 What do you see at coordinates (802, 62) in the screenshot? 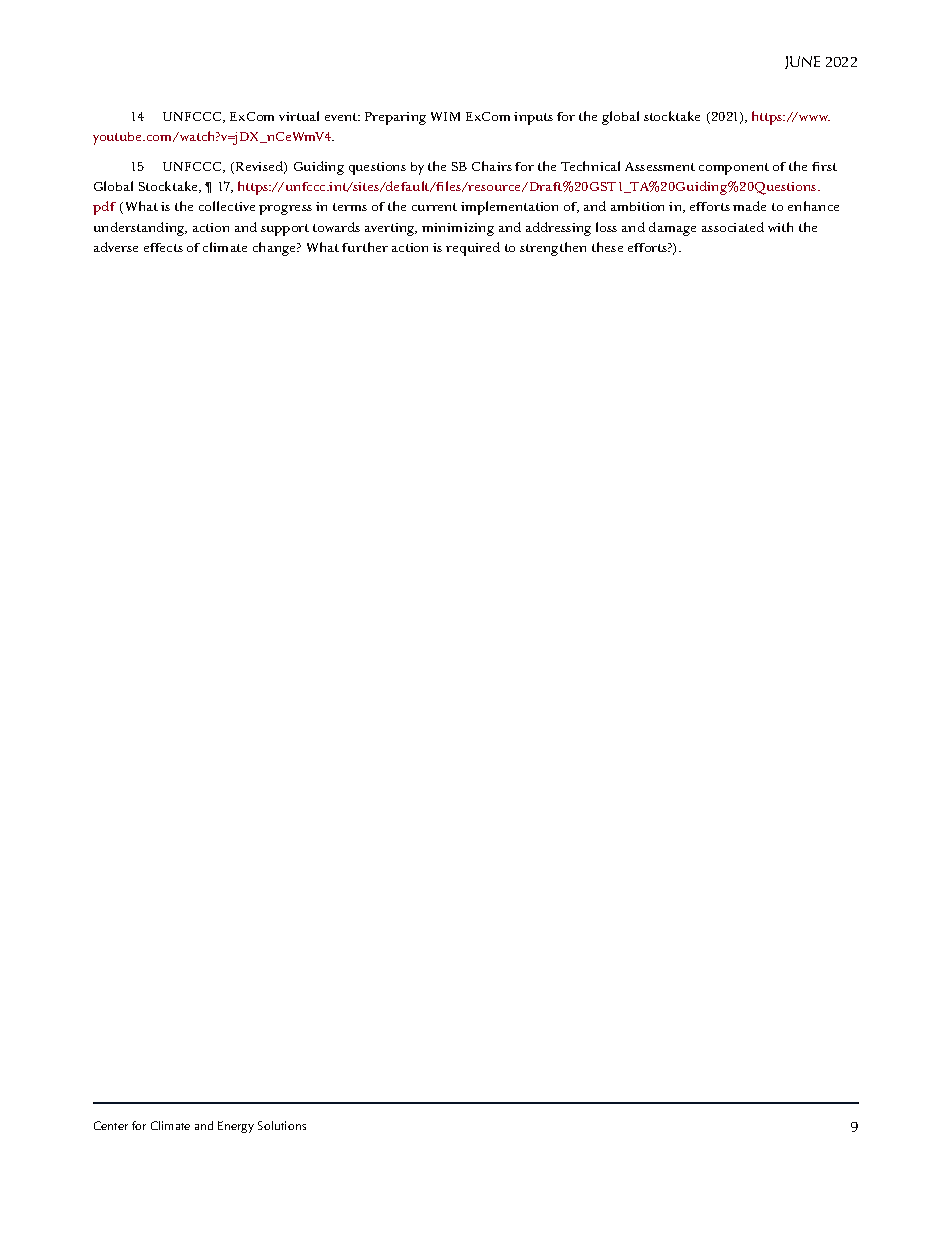
I see `JUNE` at bounding box center [802, 62].
